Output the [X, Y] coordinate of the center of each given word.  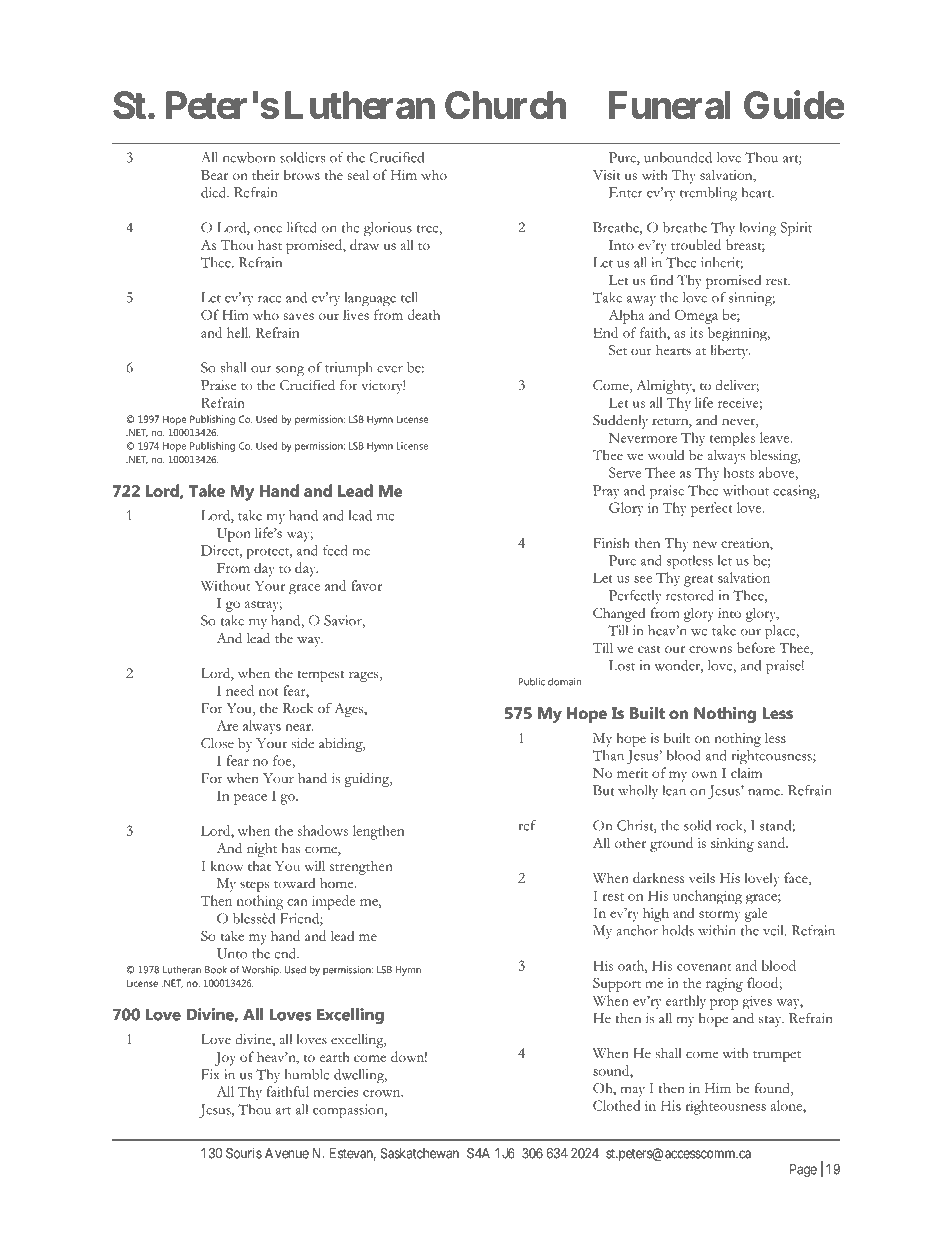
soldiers [302, 157]
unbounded [678, 157]
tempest [321, 676]
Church [505, 105]
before [756, 647]
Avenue [287, 1153]
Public [532, 682]
